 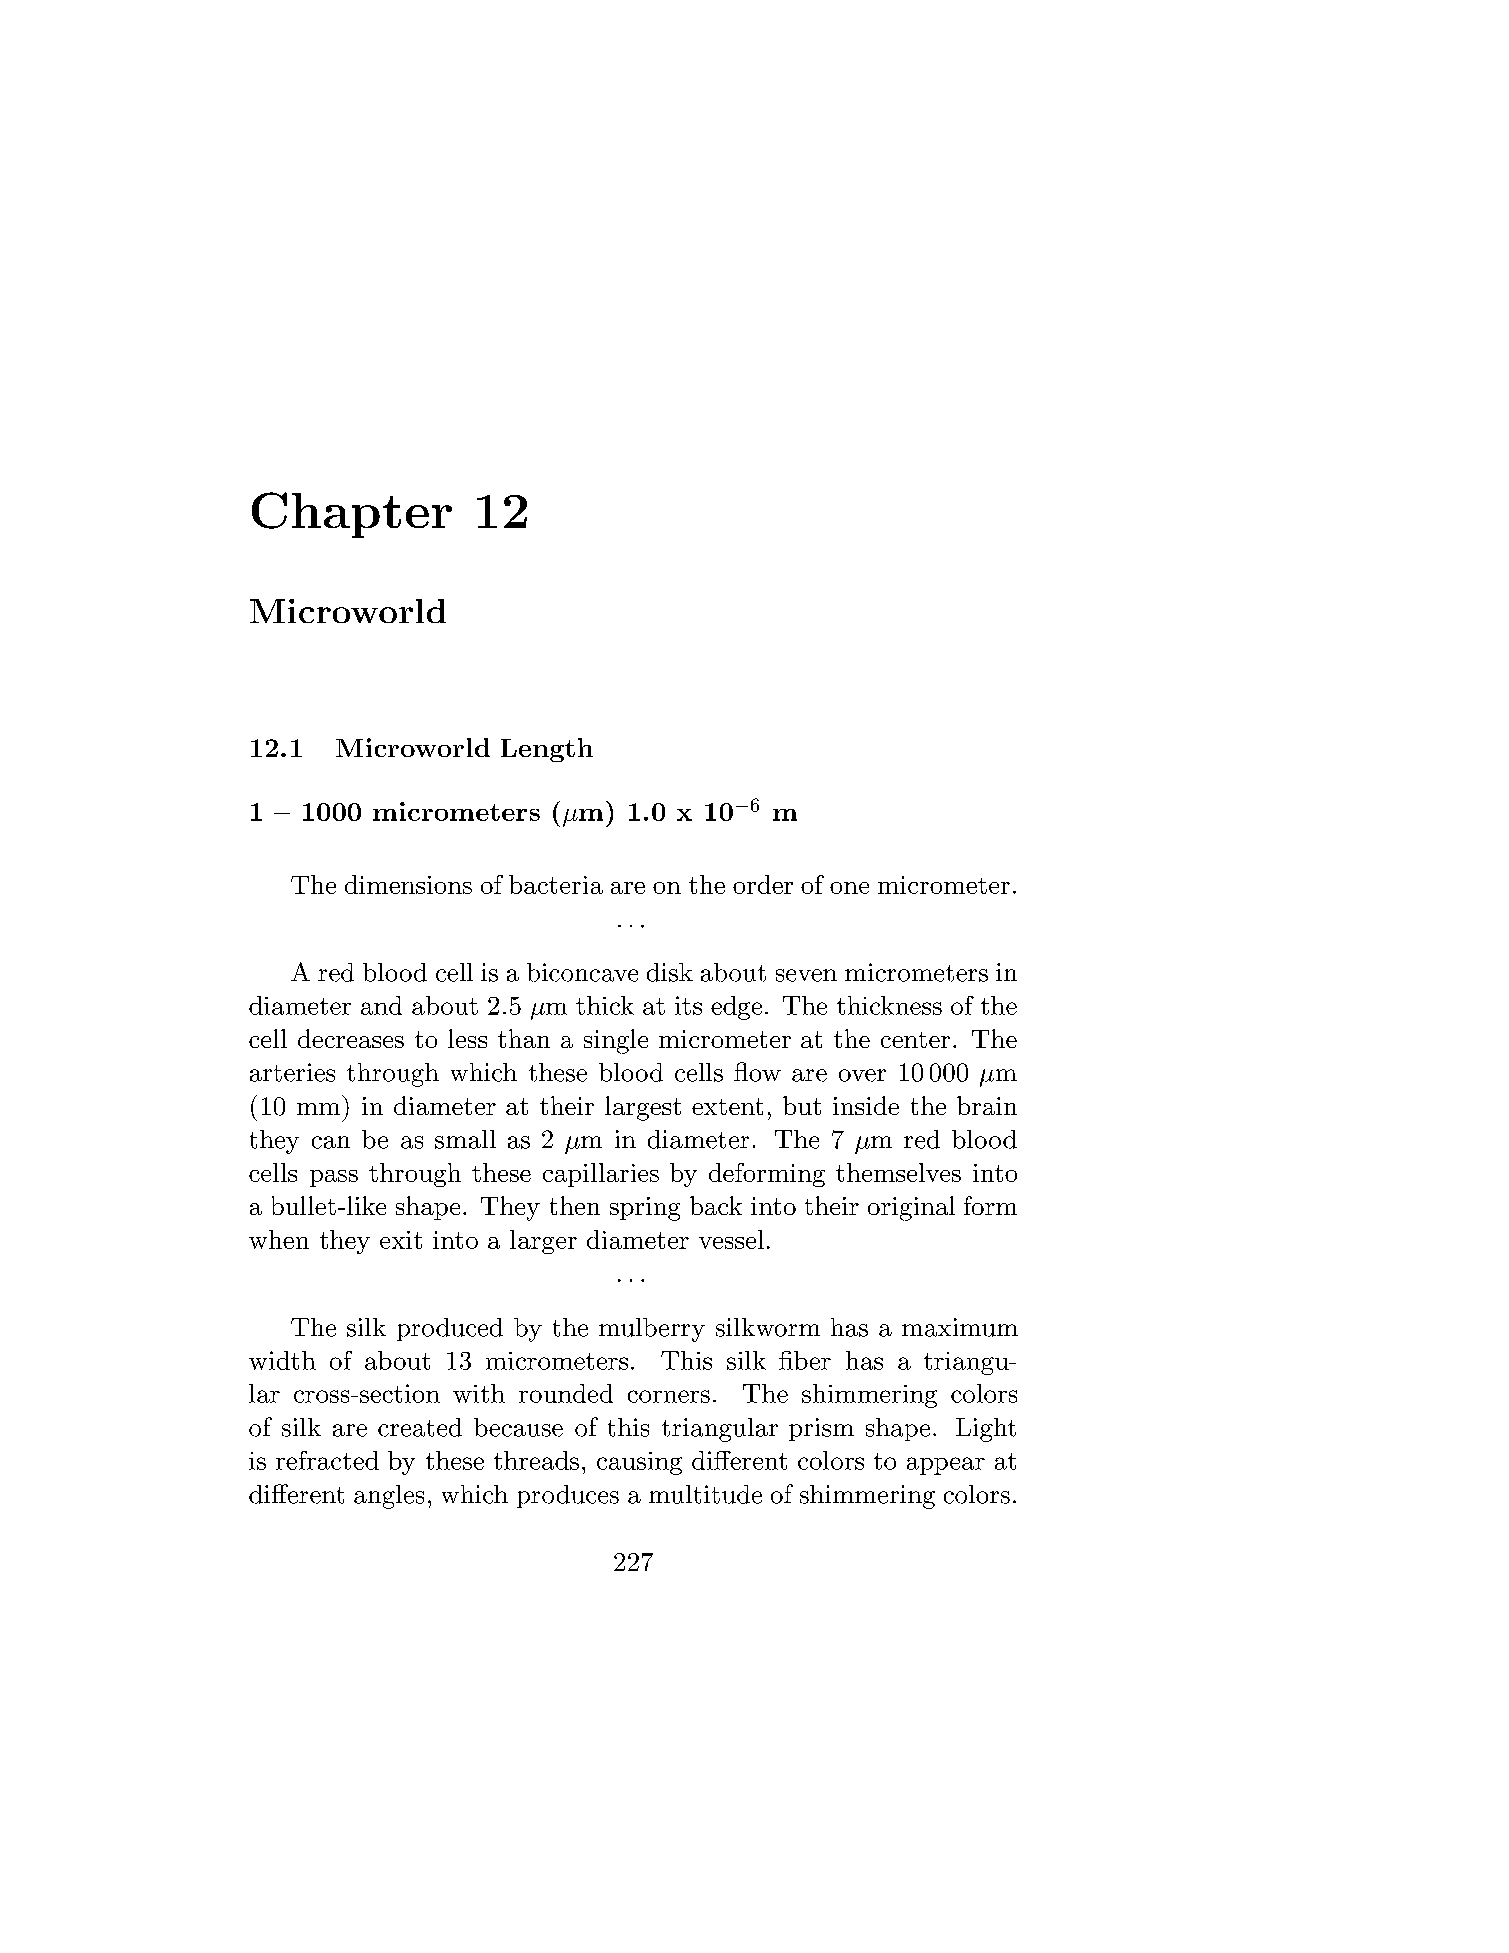 I want to click on causing, so click(x=639, y=1463).
